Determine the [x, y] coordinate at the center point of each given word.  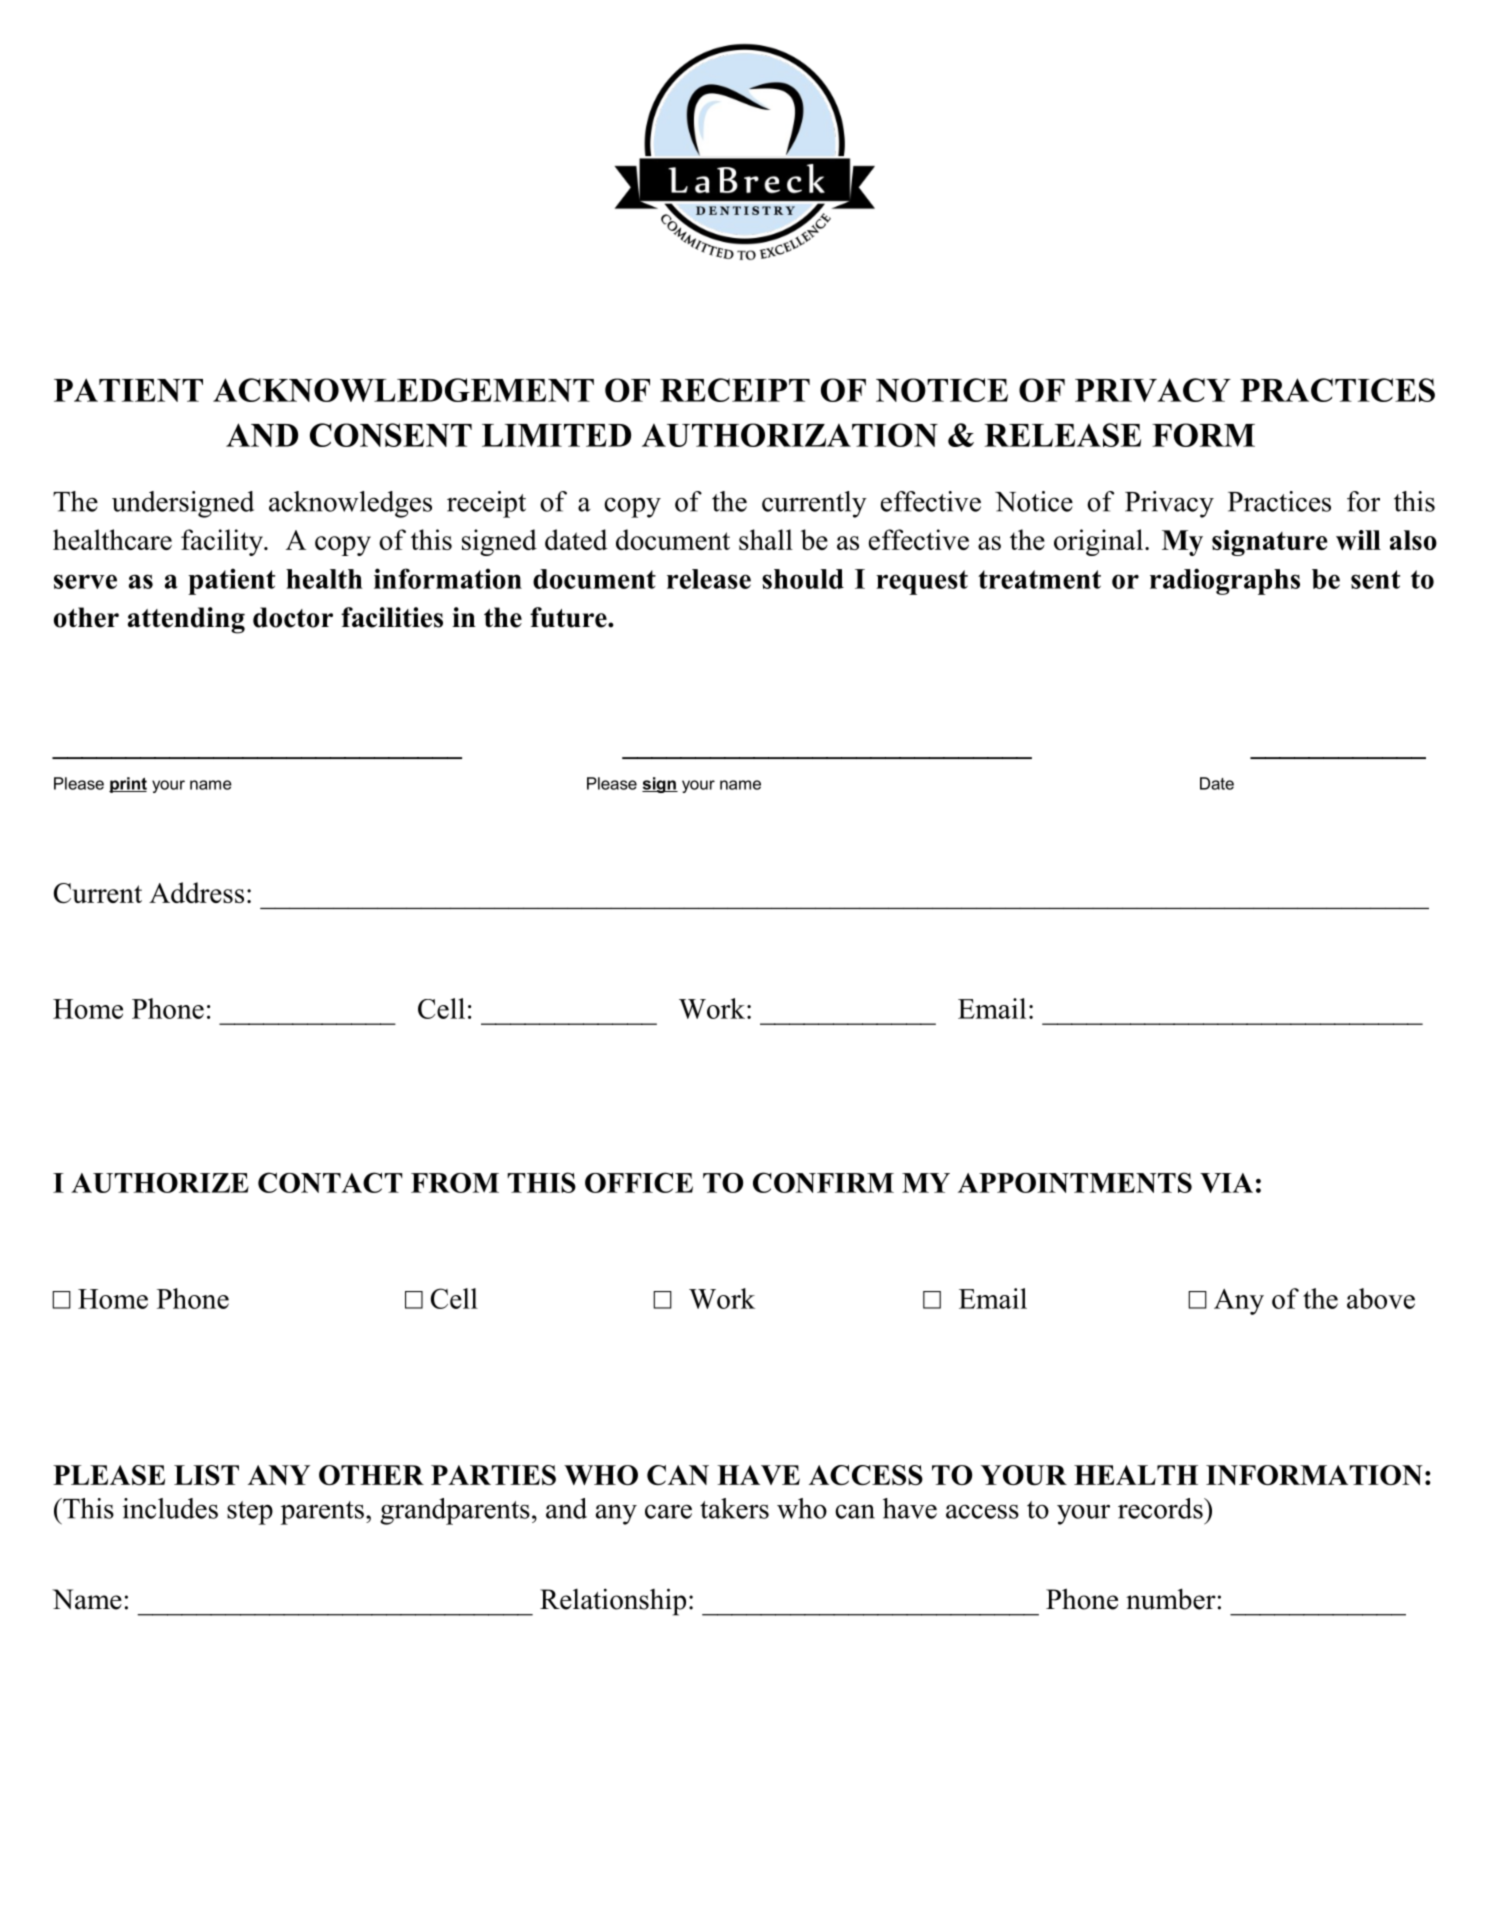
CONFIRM [823, 1182]
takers [734, 1508]
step [250, 1513]
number [1171, 1599]
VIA [1226, 1183]
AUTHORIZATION [790, 435]
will [1358, 540]
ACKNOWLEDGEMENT [403, 390]
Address [196, 892]
